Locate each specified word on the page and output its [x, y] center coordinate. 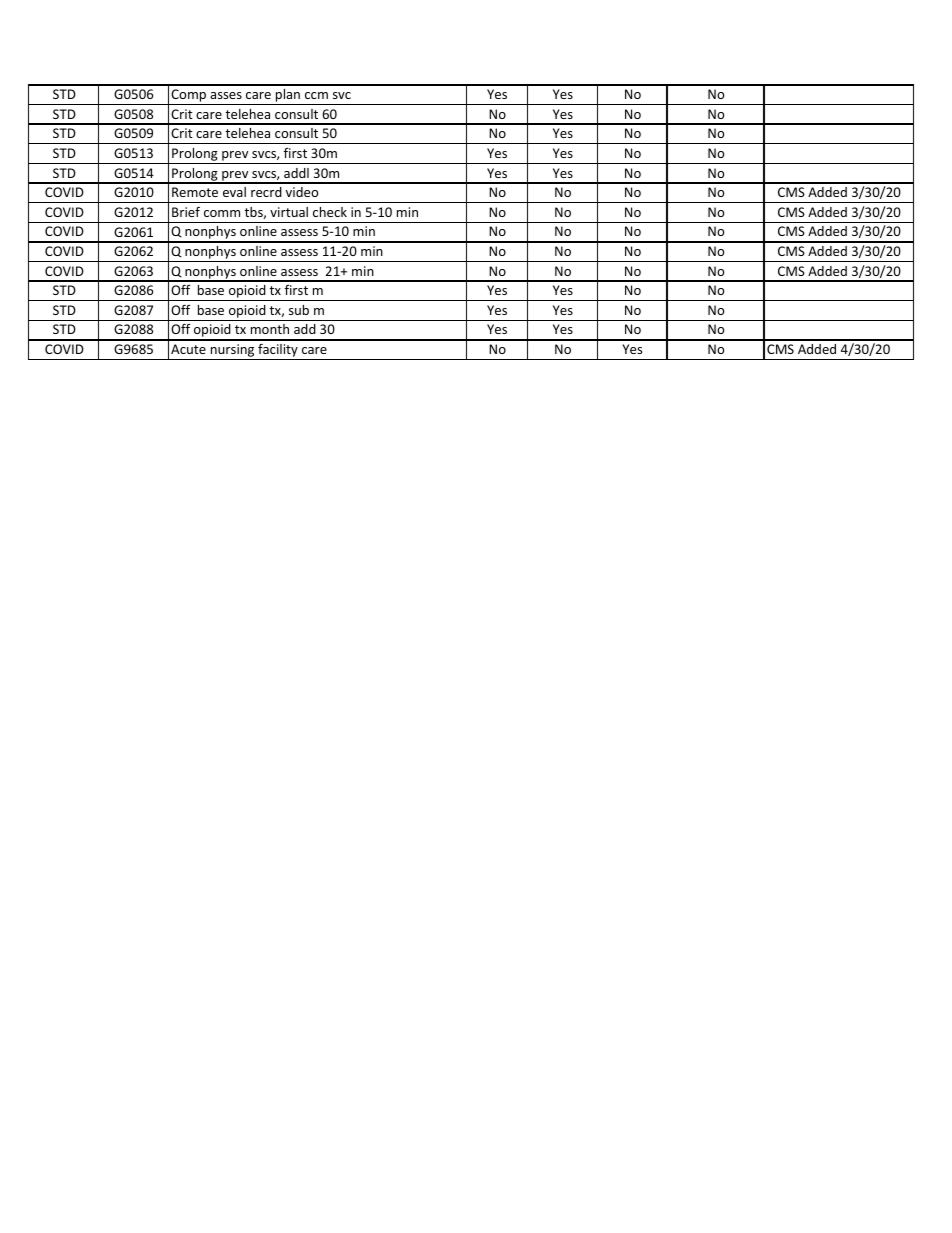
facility [278, 352]
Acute [188, 349]
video [302, 192]
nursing [232, 352]
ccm [316, 95]
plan [288, 97]
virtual [289, 212]
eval [234, 192]
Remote [195, 192]
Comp [189, 97]
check [330, 212]
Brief [186, 212]
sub [299, 310]
